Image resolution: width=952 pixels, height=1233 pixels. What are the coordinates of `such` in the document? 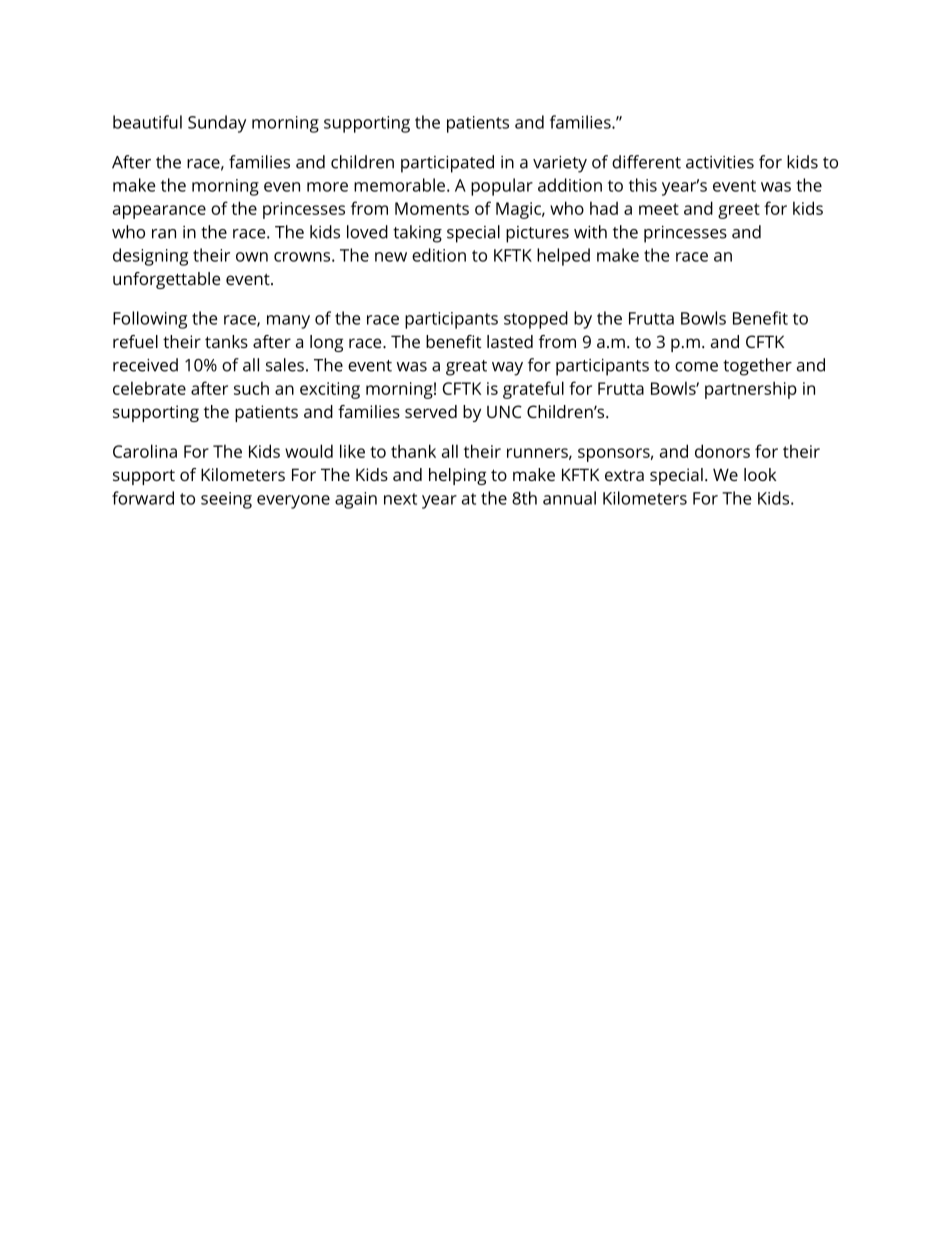 It's located at (251, 388).
